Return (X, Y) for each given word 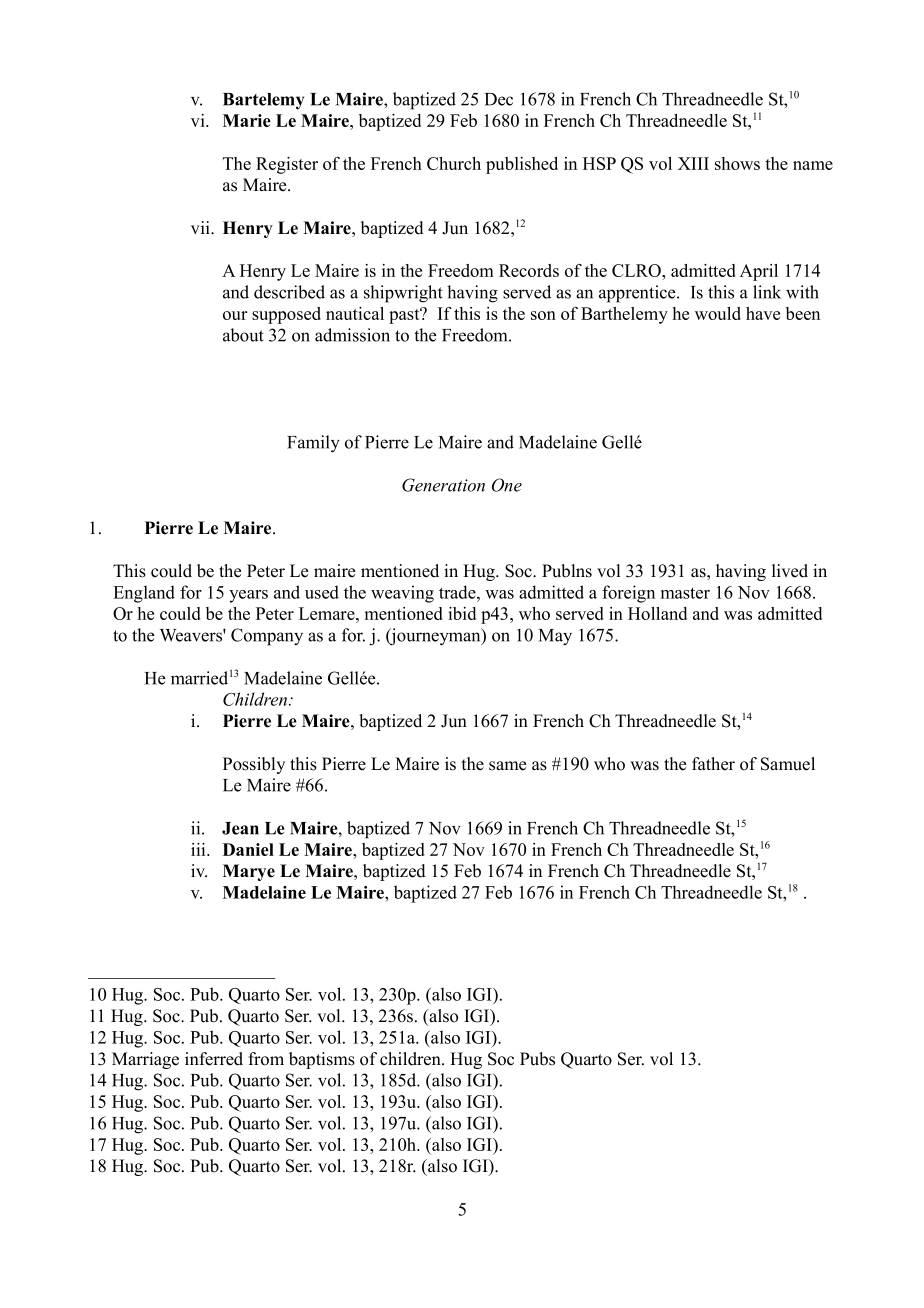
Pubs (537, 1059)
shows (737, 163)
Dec (499, 99)
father (713, 764)
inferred (214, 1059)
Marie (247, 120)
